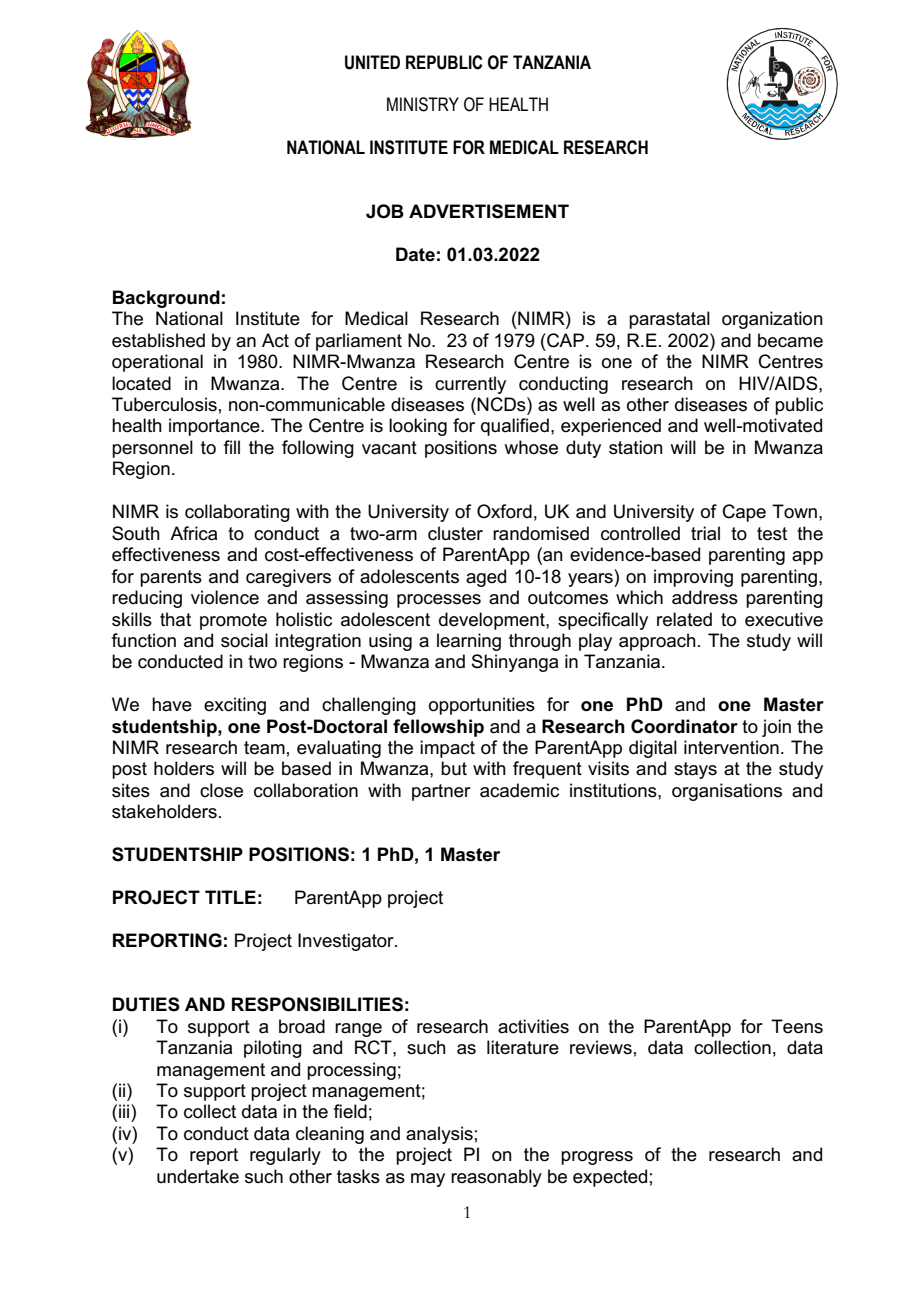  I want to click on organization, so click(772, 320).
